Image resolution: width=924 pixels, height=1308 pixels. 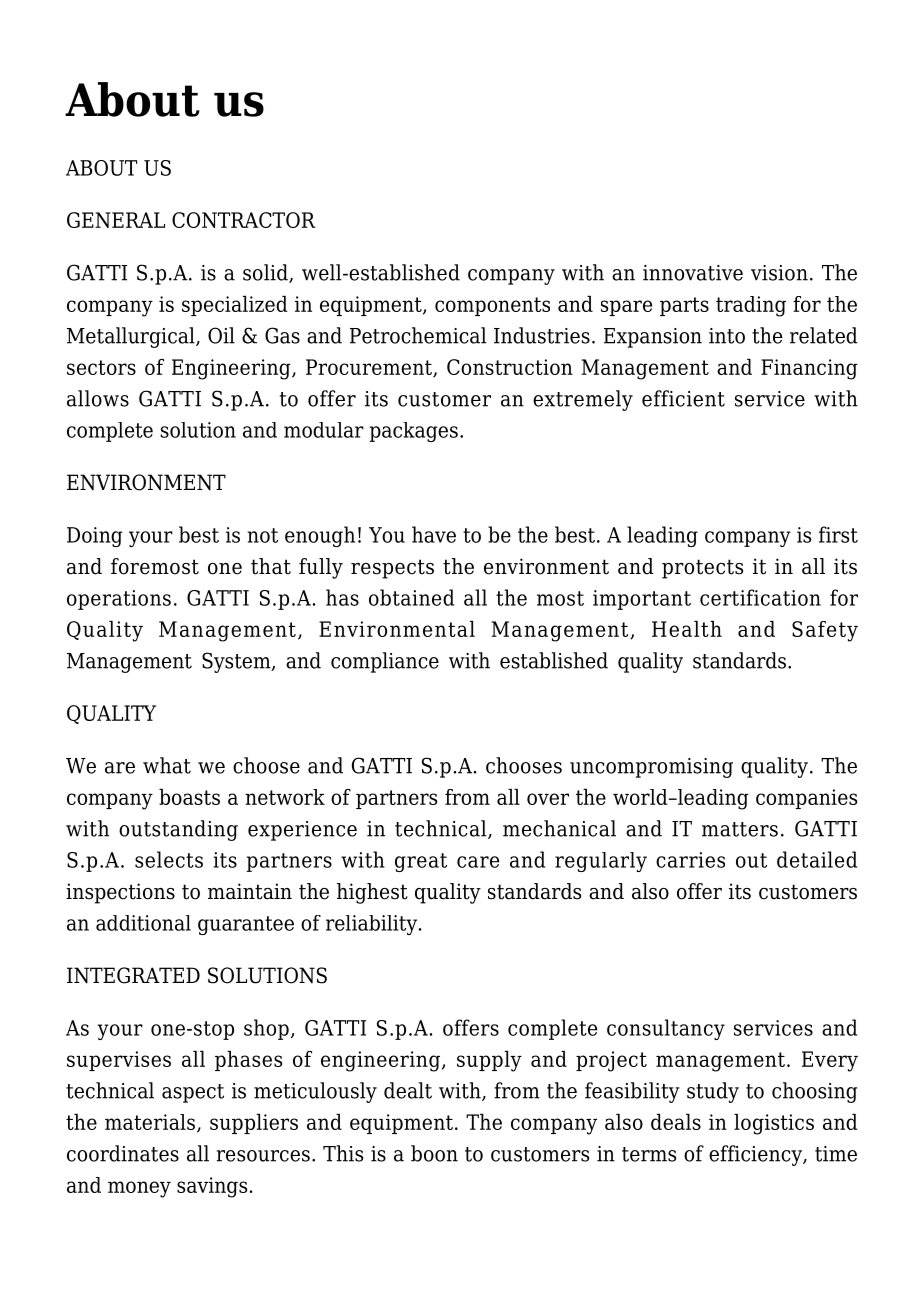 I want to click on System, so click(x=237, y=662).
